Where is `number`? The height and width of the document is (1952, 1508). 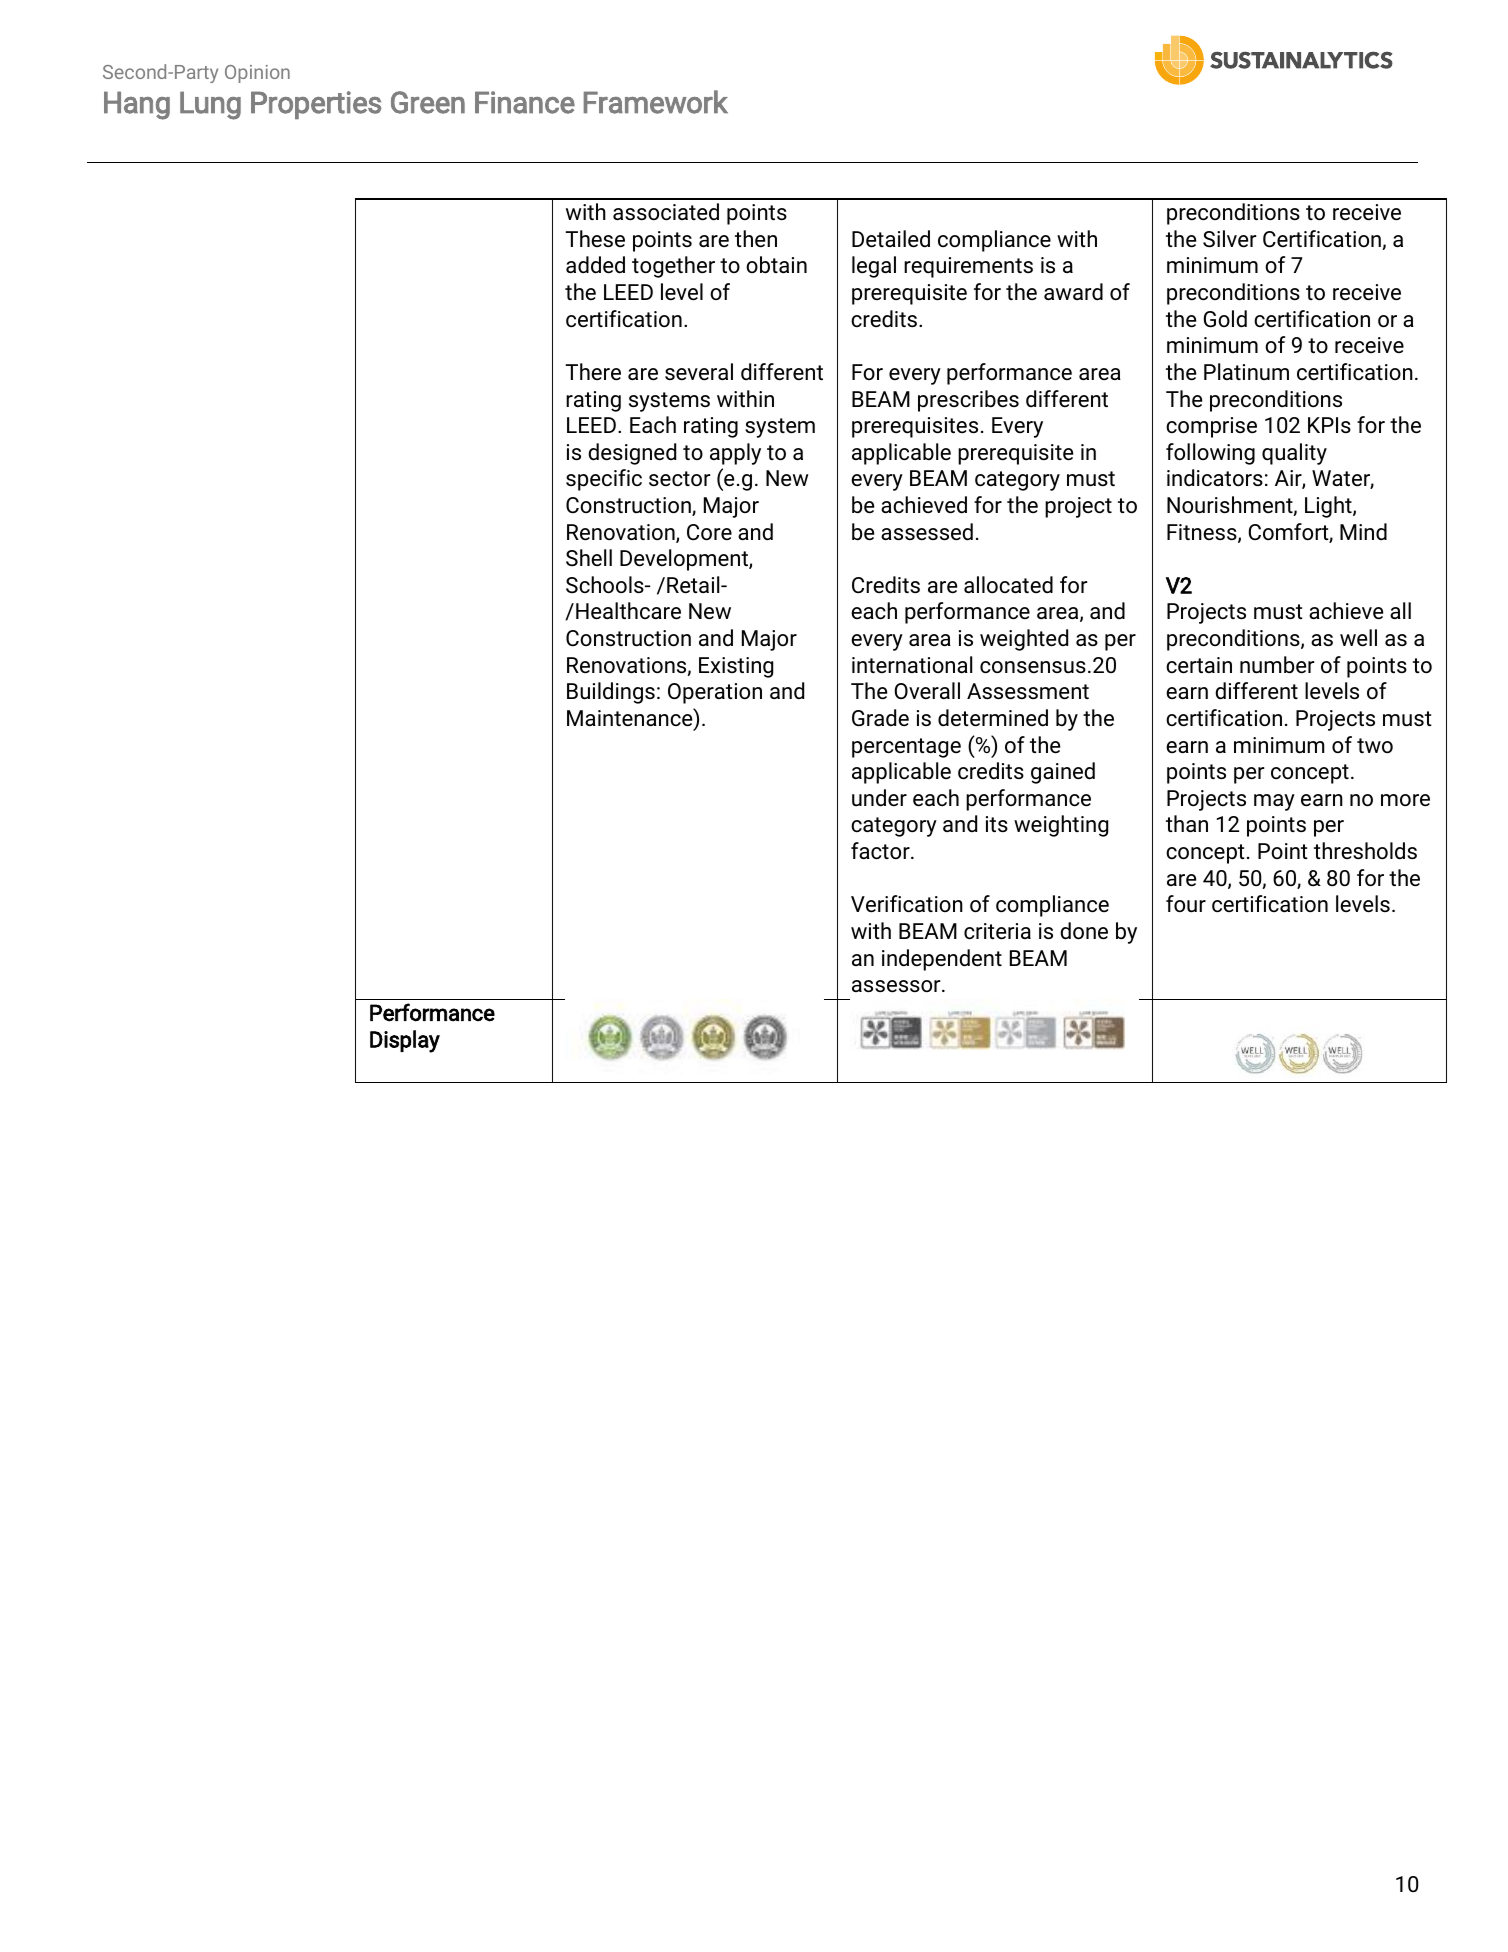
number is located at coordinates (1277, 665).
